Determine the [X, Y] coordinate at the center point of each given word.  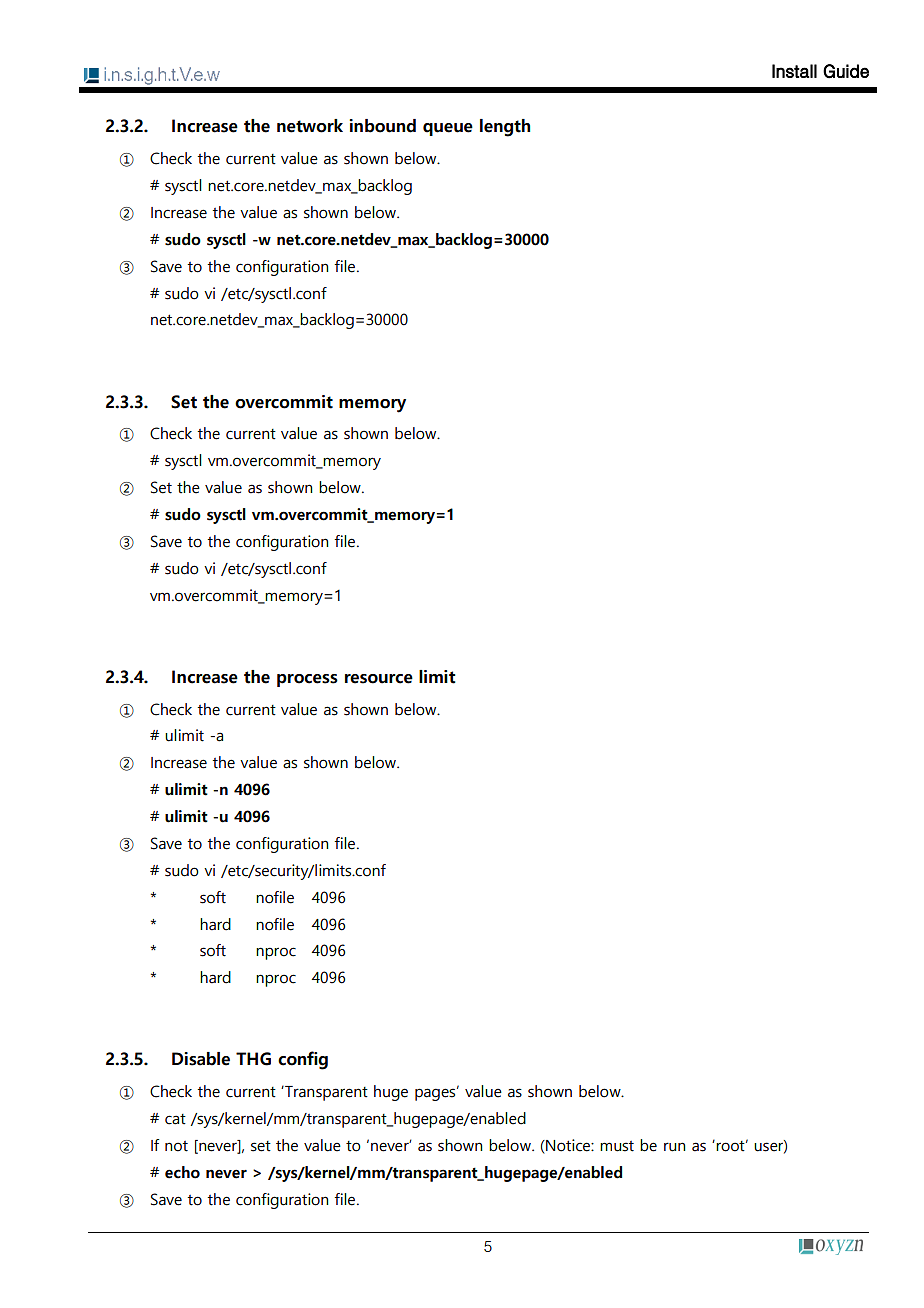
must [617, 1146]
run [674, 1147]
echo [182, 1172]
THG [253, 1059]
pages [436, 1094]
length [505, 128]
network [310, 126]
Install [794, 71]
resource [379, 679]
